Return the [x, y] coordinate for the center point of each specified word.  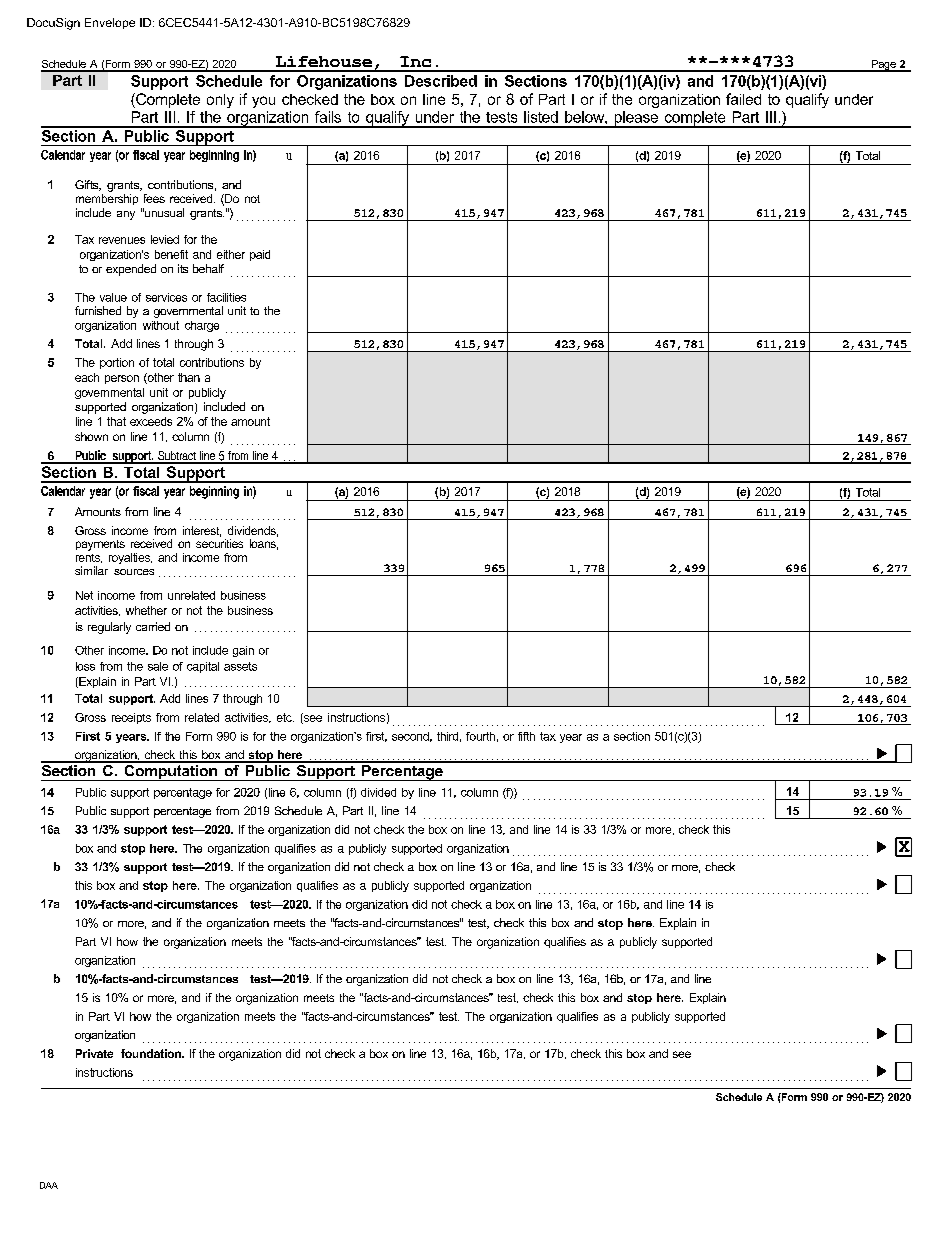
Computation [170, 771]
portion [117, 363]
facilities [226, 297]
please [636, 119]
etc [285, 717]
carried [153, 626]
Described [441, 81]
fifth [526, 736]
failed [743, 99]
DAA [49, 1185]
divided [378, 792]
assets [240, 666]
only [220, 101]
